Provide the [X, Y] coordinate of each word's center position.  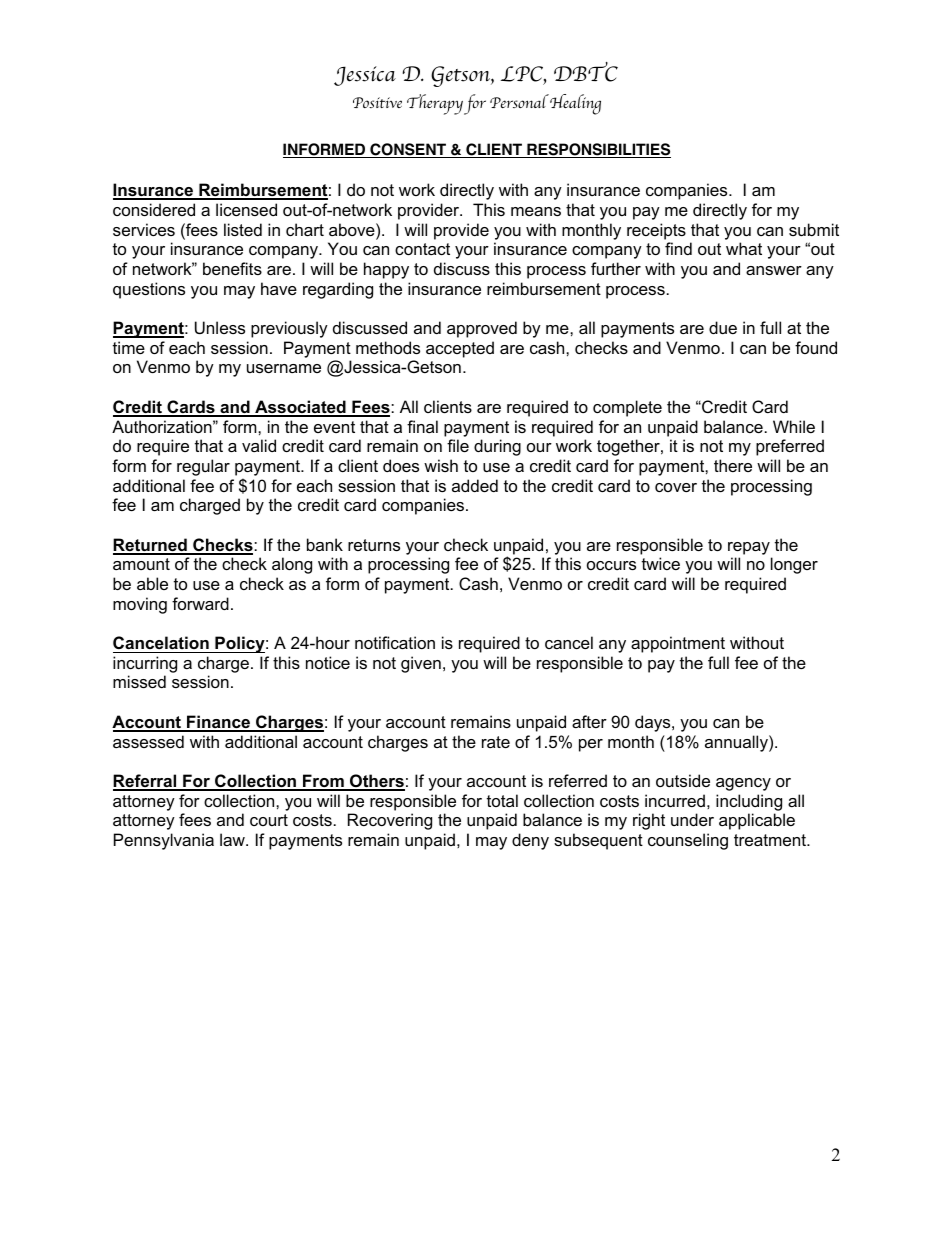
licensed [246, 209]
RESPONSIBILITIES [598, 150]
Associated [300, 408]
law [233, 839]
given [421, 664]
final [422, 426]
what [744, 248]
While [794, 426]
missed [139, 681]
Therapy [435, 104]
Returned [151, 546]
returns [374, 545]
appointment [678, 644]
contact [422, 249]
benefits [232, 268]
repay [749, 548]
